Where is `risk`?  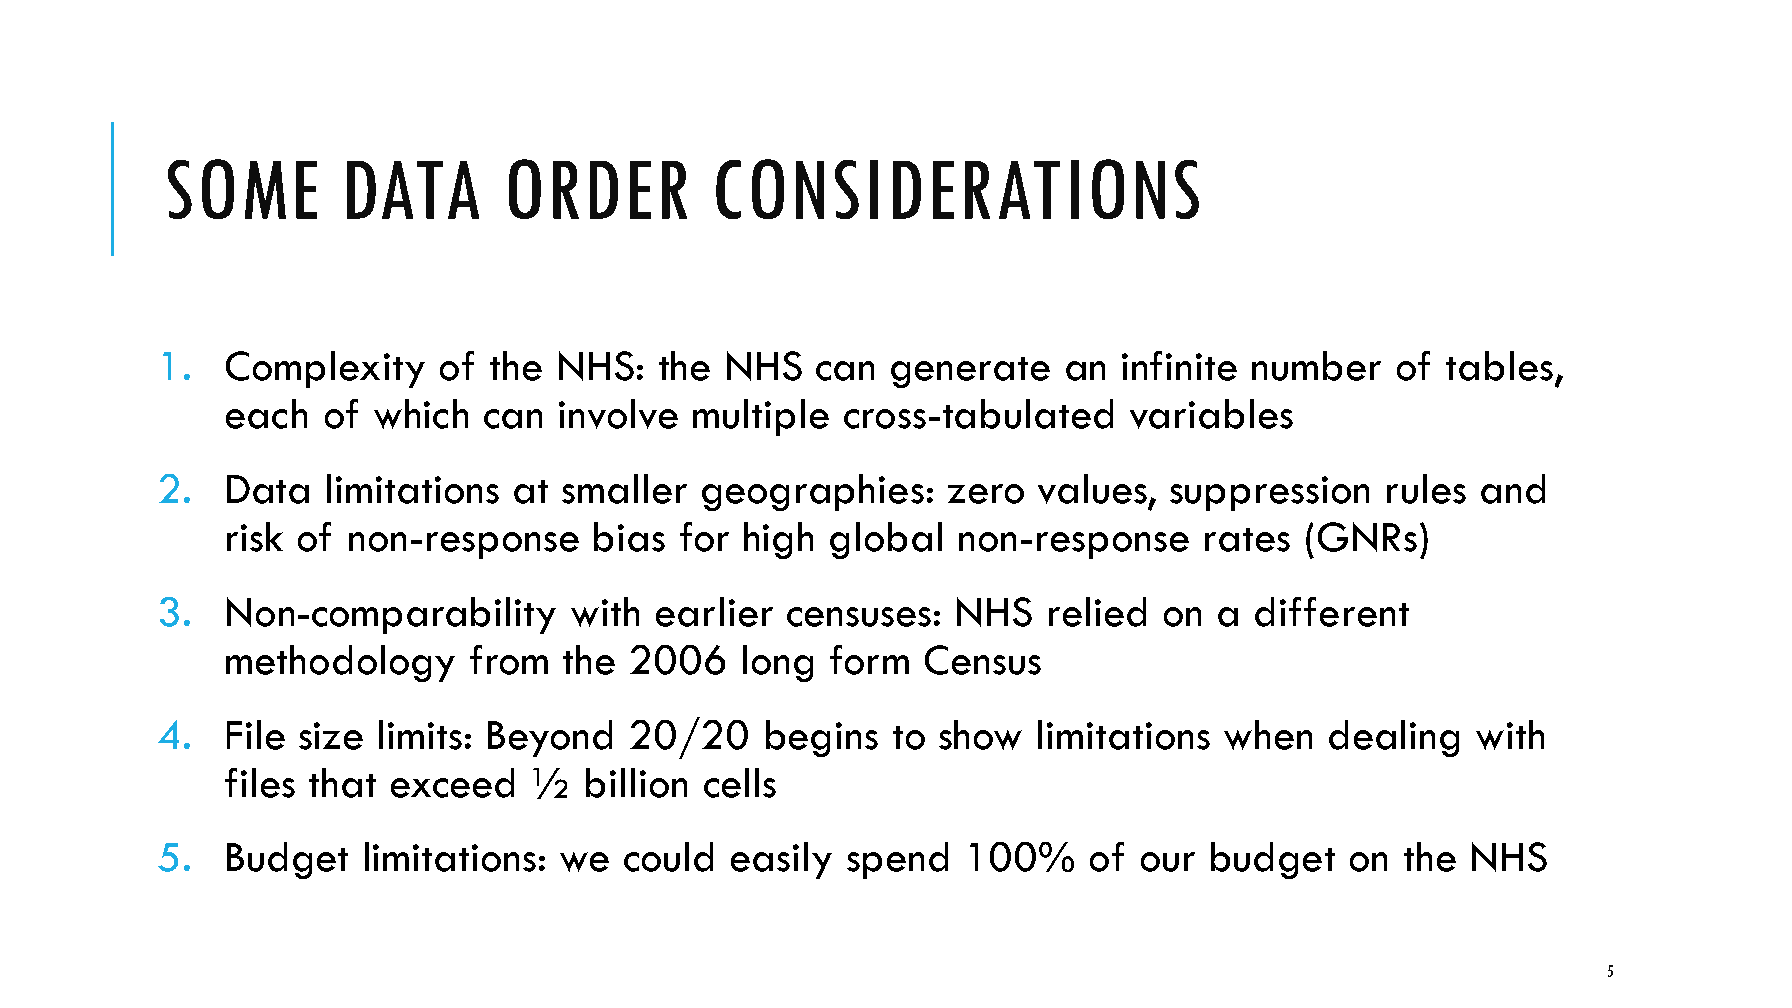
risk is located at coordinates (255, 537).
